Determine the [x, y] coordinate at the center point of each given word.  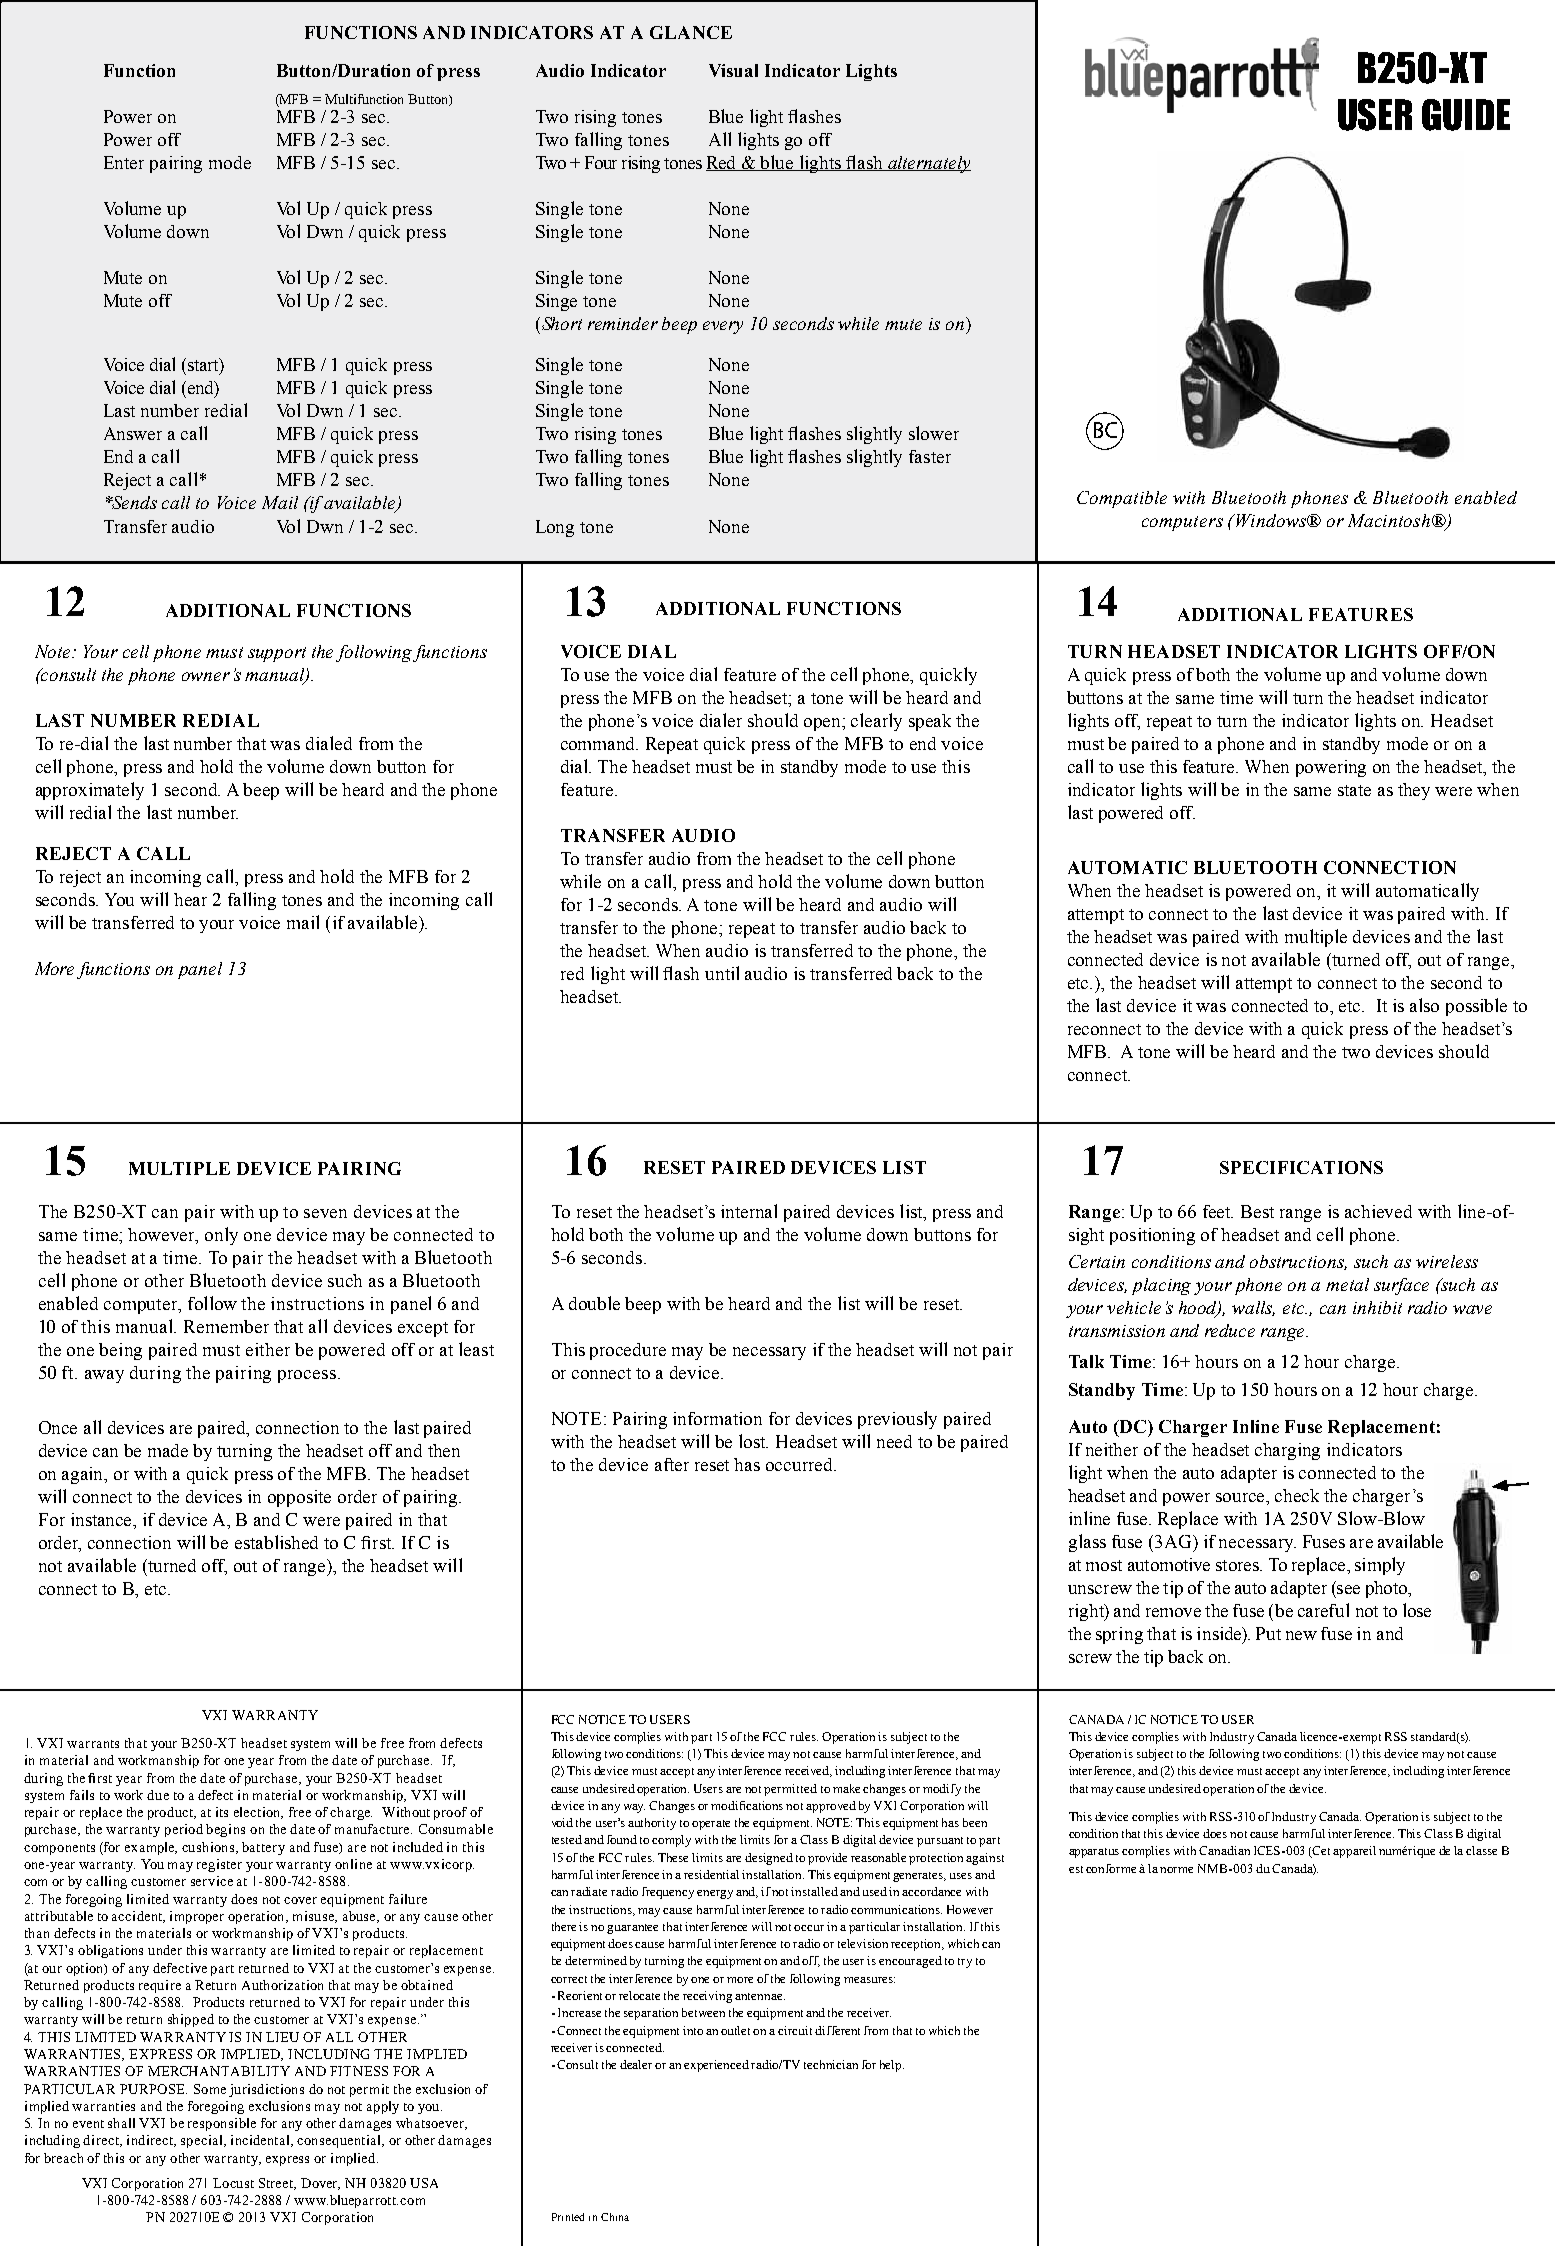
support [277, 654]
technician [831, 2064]
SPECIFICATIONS [1301, 1167]
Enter [124, 162]
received [808, 1771]
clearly [876, 722]
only [221, 1236]
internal [749, 1211]
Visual [733, 70]
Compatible [1122, 499]
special [203, 2141]
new [1301, 1635]
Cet [1322, 1852]
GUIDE [1466, 115]
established [276, 1542]
